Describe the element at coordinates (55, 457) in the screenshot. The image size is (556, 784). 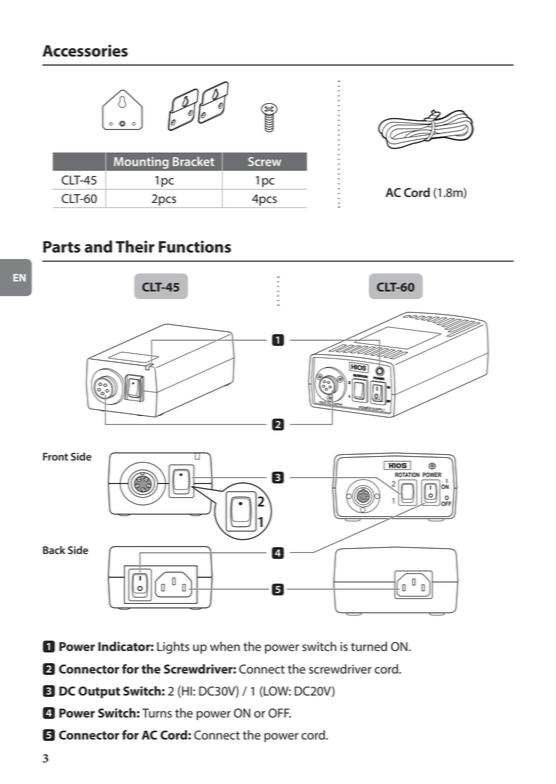
I see `Front` at that location.
